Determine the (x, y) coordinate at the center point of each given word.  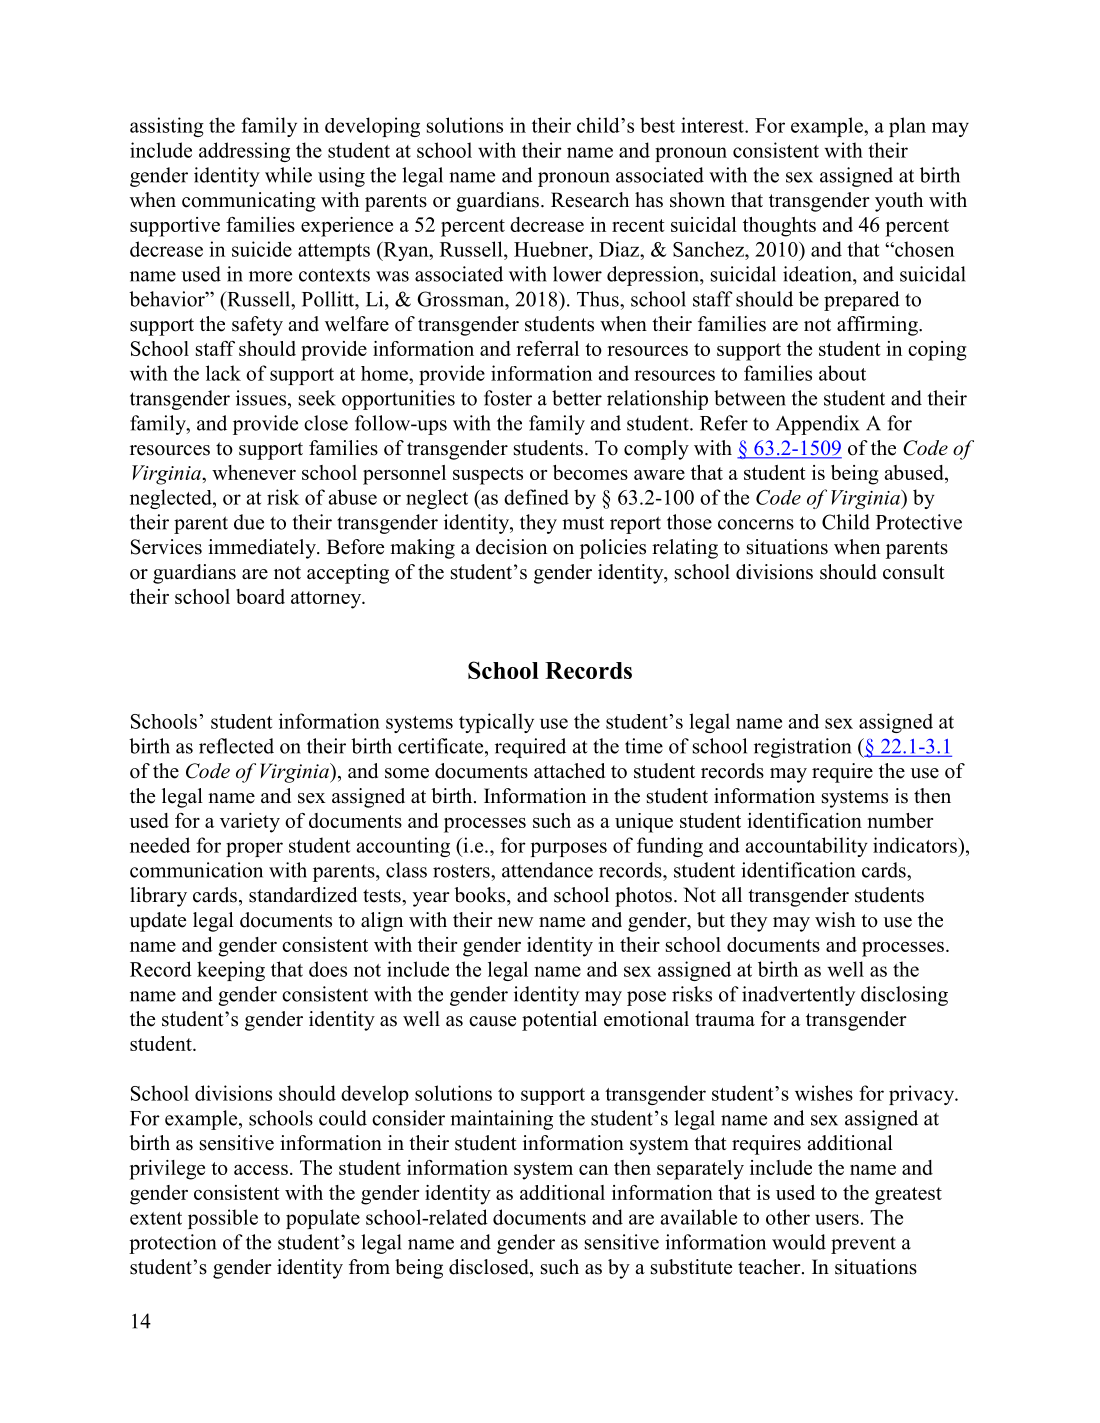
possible (223, 1219)
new (515, 922)
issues (262, 398)
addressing (244, 152)
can (593, 1170)
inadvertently (798, 996)
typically (496, 723)
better (577, 398)
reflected (236, 746)
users (837, 1219)
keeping (231, 971)
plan (907, 127)
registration (802, 748)
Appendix (818, 425)
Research (590, 200)
